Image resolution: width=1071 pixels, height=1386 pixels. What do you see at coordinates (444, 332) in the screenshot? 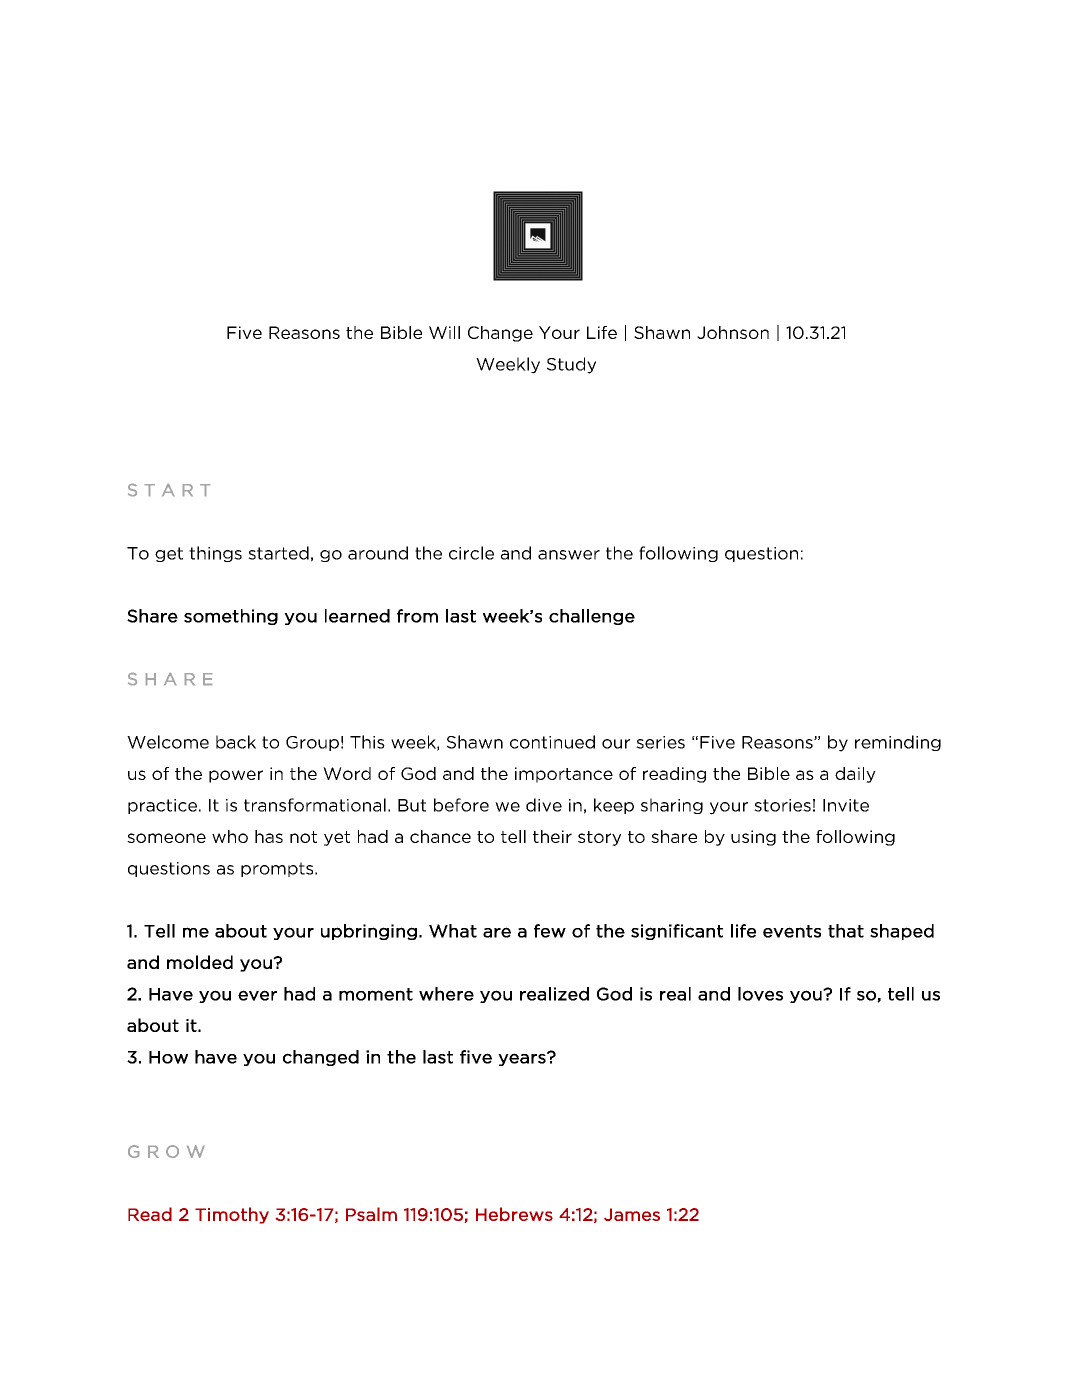
I see `Will` at bounding box center [444, 332].
